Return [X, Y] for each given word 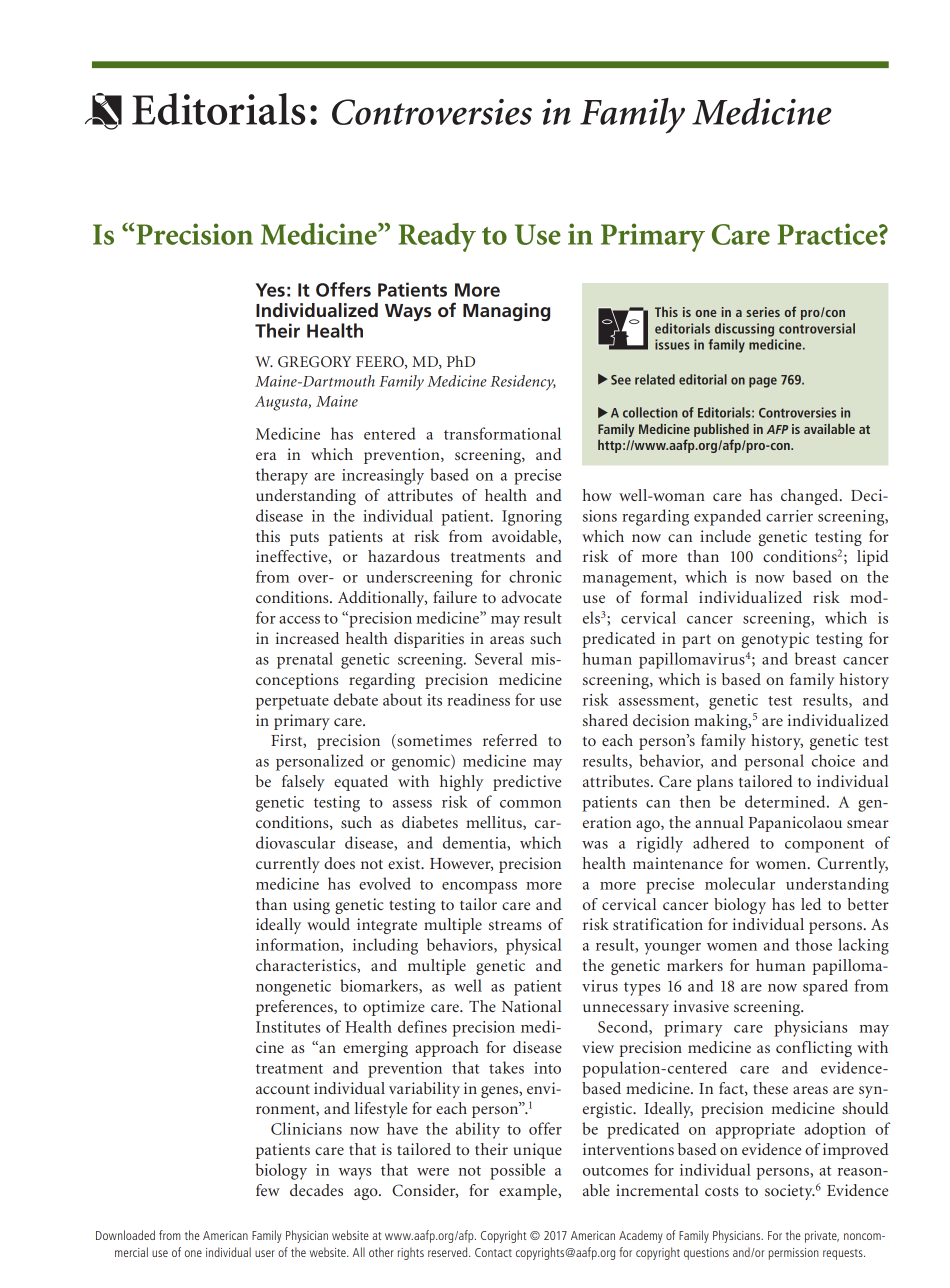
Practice [829, 234]
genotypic [775, 640]
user [265, 1253]
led [811, 904]
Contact [493, 1252]
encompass [479, 888]
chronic [535, 576]
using [311, 906]
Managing [506, 312]
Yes [270, 290]
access [299, 620]
